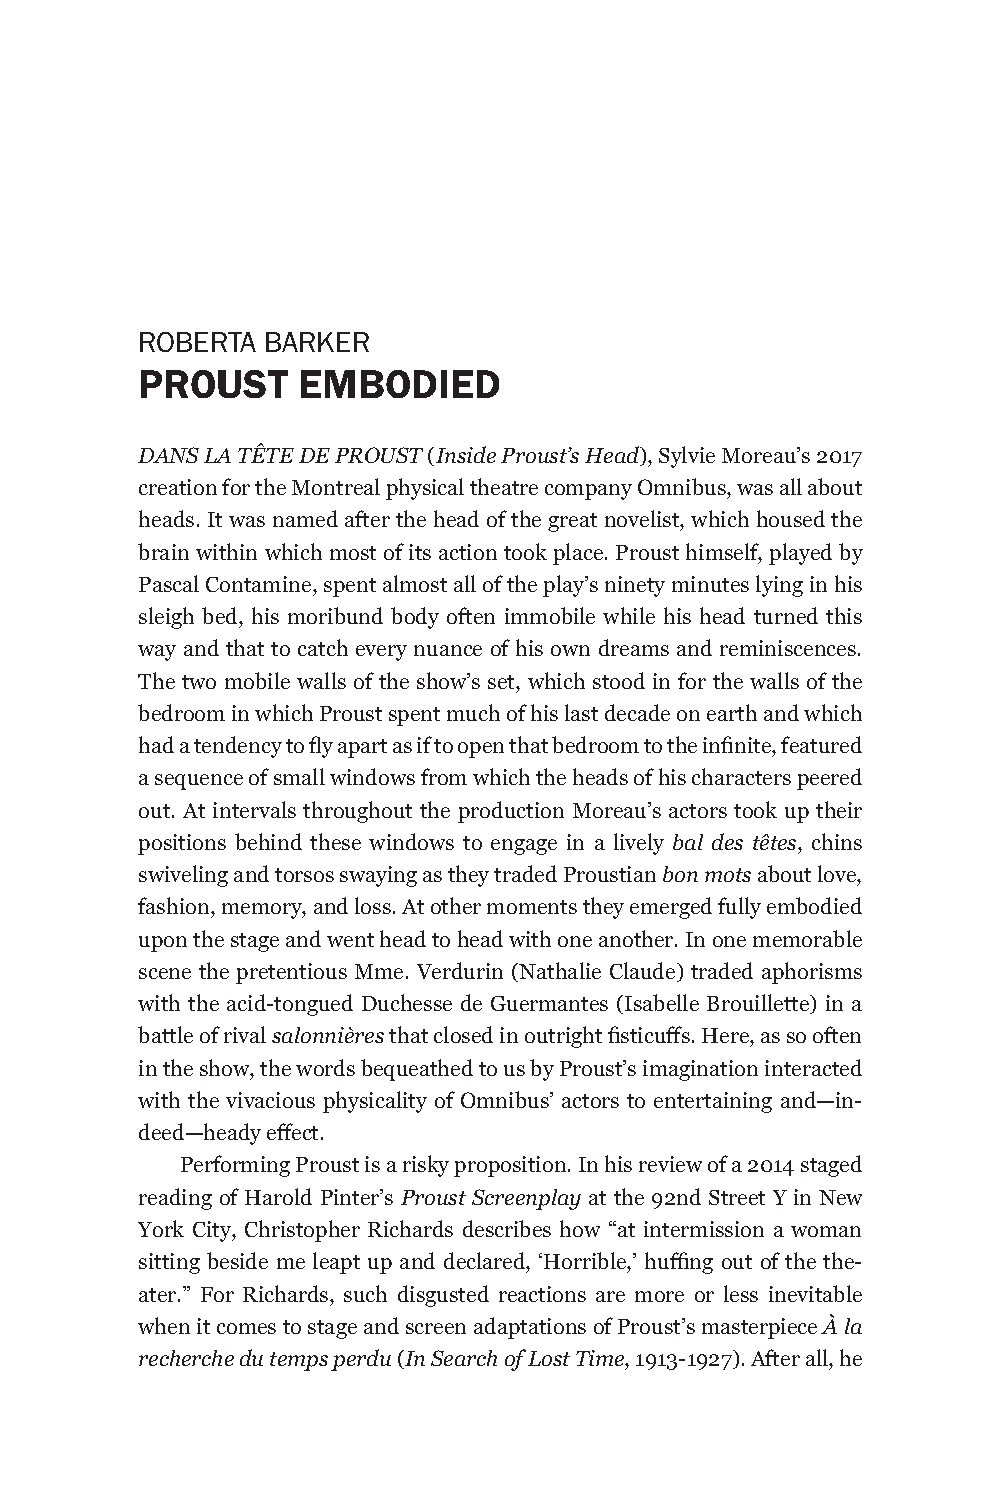 This screenshot has width=995, height=1493. Describe the element at coordinates (199, 682) in the screenshot. I see `two` at that location.
